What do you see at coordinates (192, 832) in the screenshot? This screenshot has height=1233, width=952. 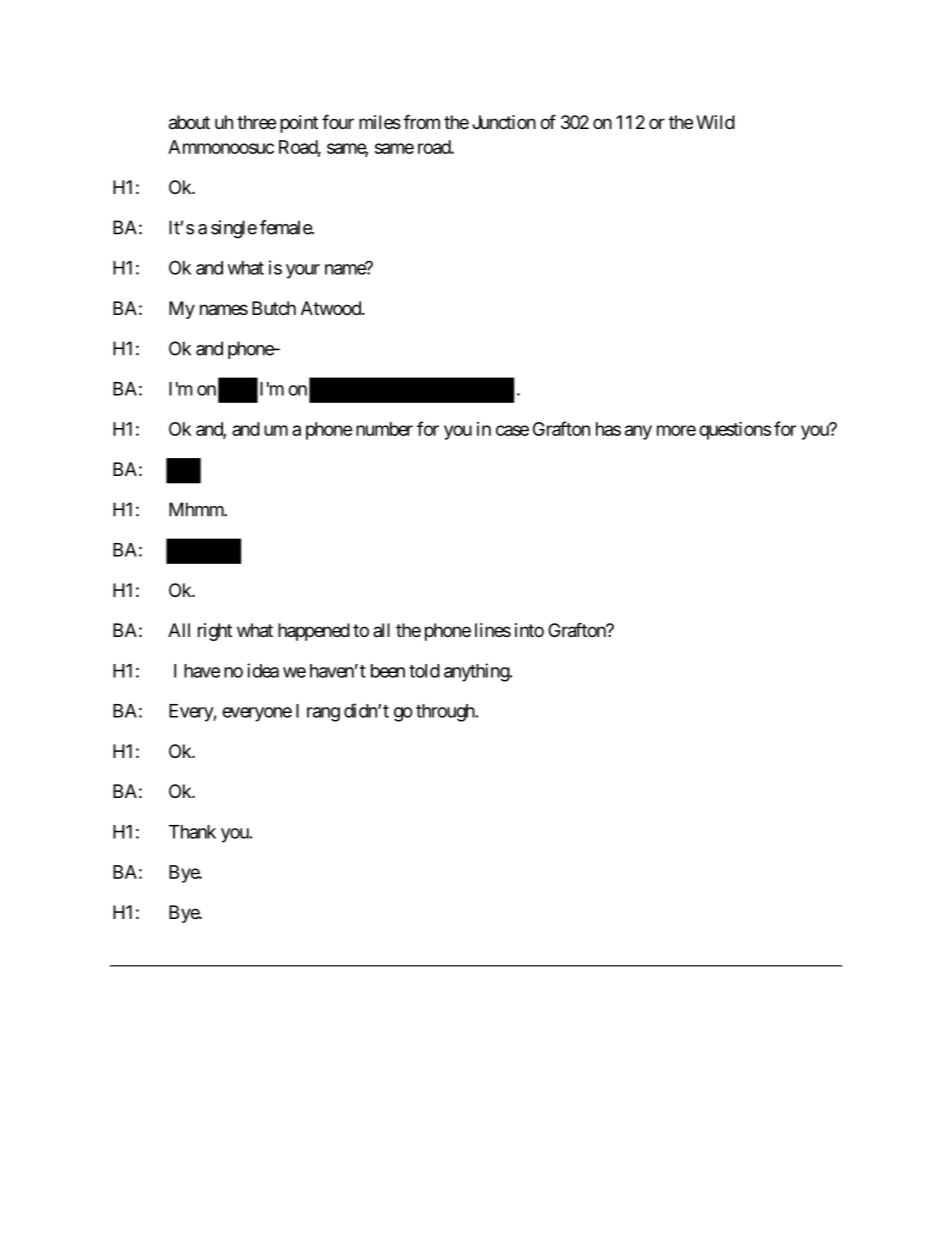 I see `Thank` at bounding box center [192, 832].
